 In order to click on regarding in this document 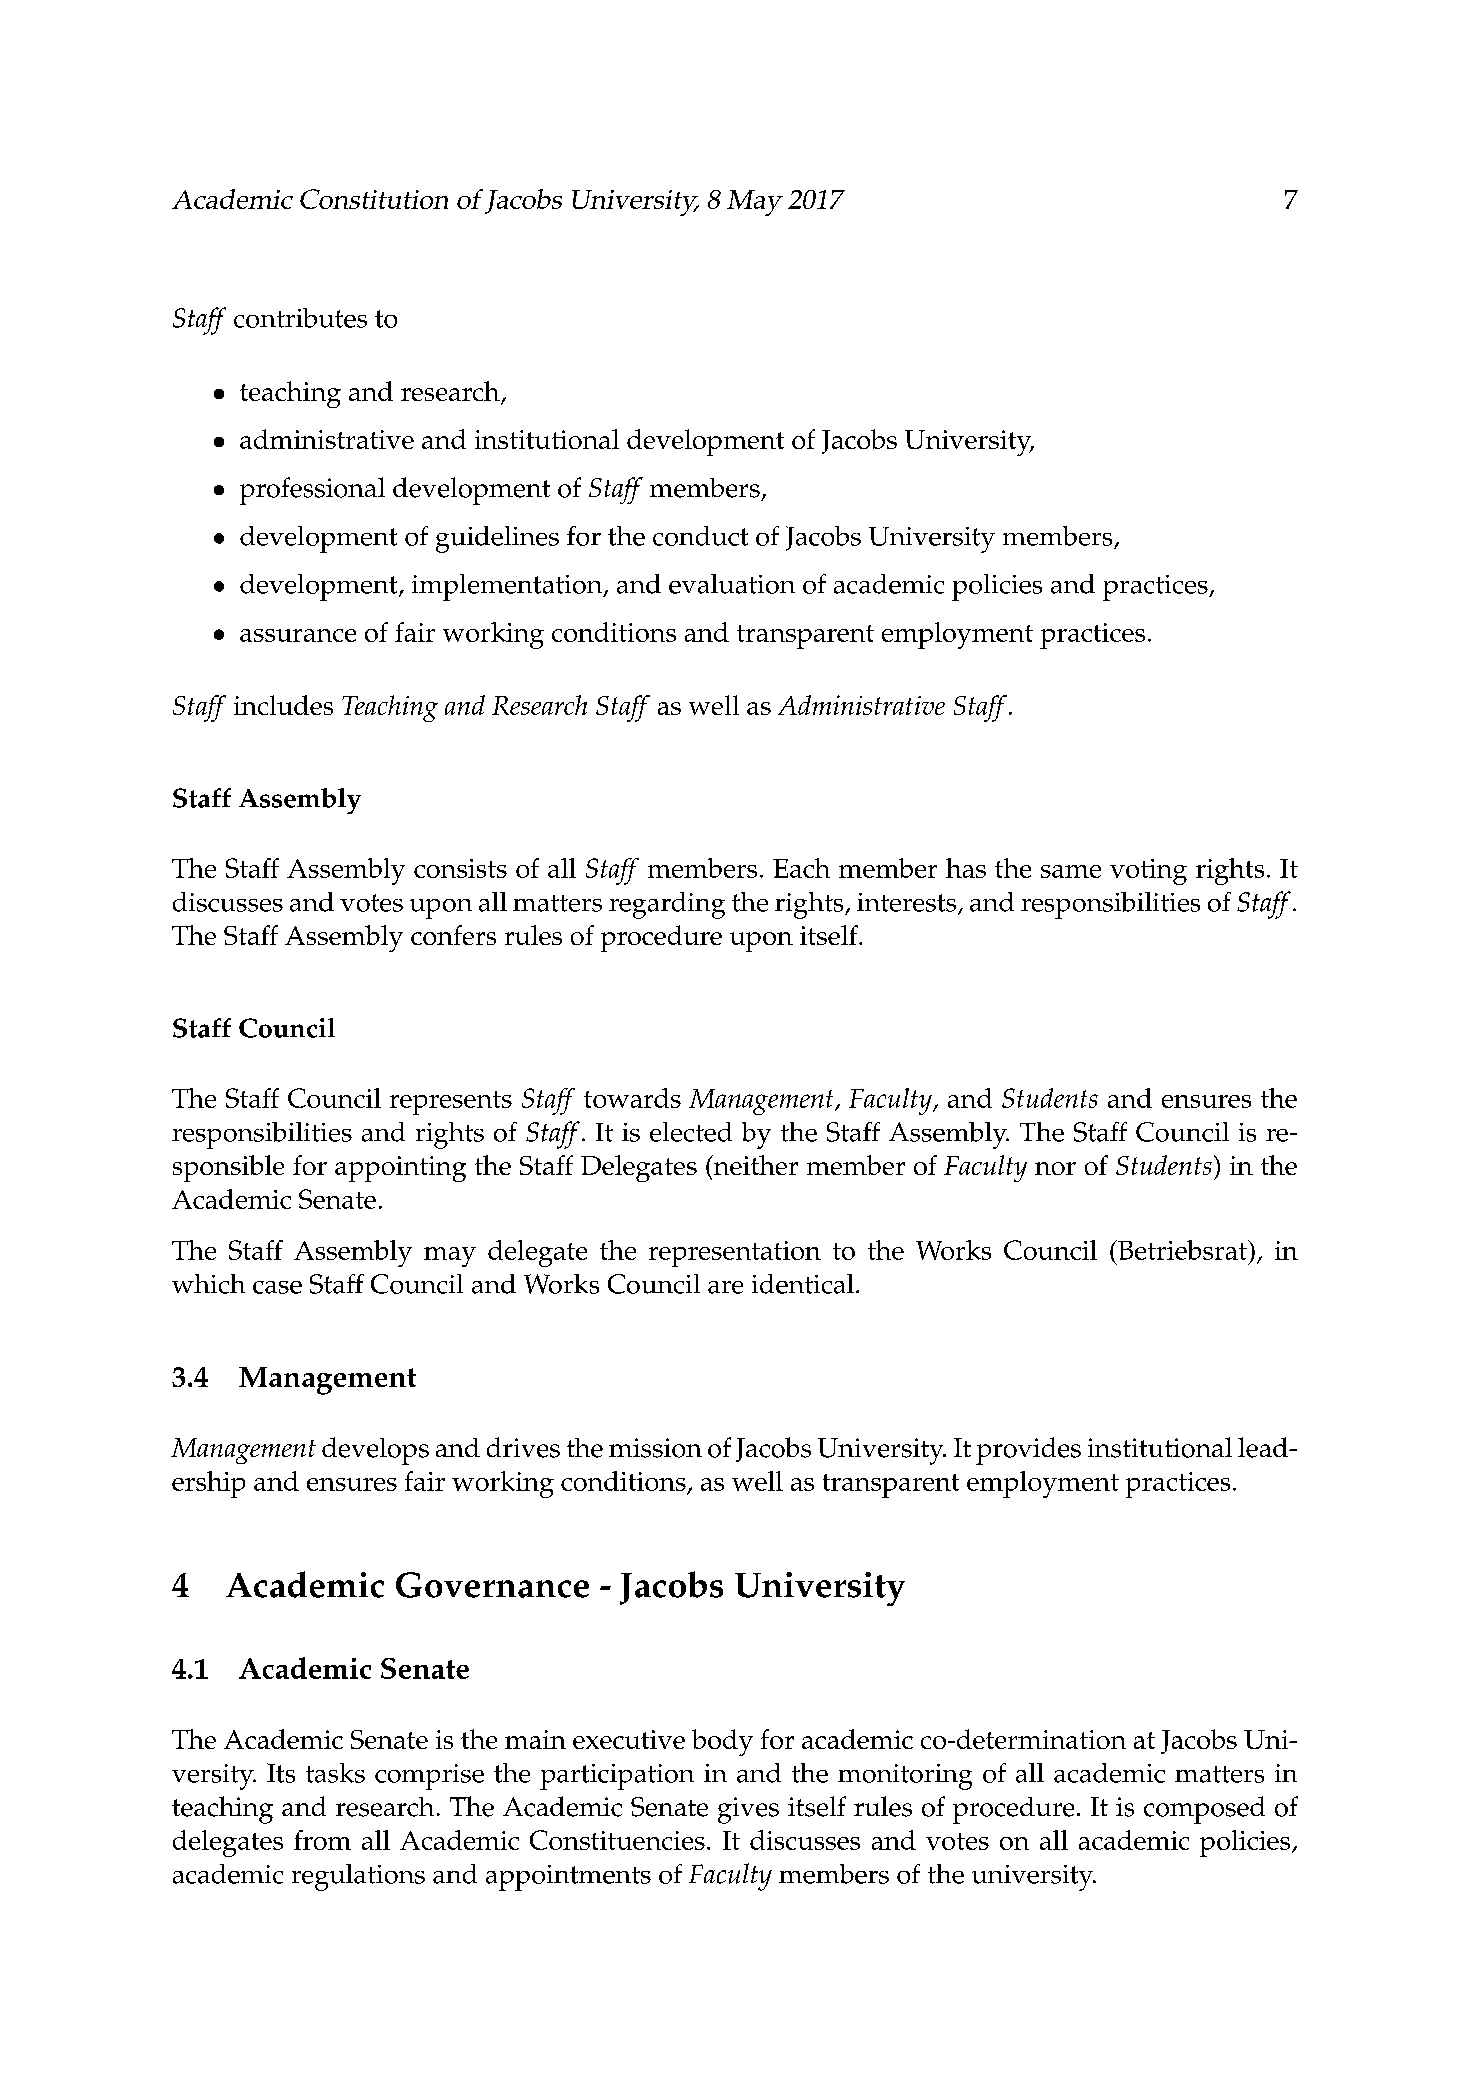, I will do `click(667, 905)`.
